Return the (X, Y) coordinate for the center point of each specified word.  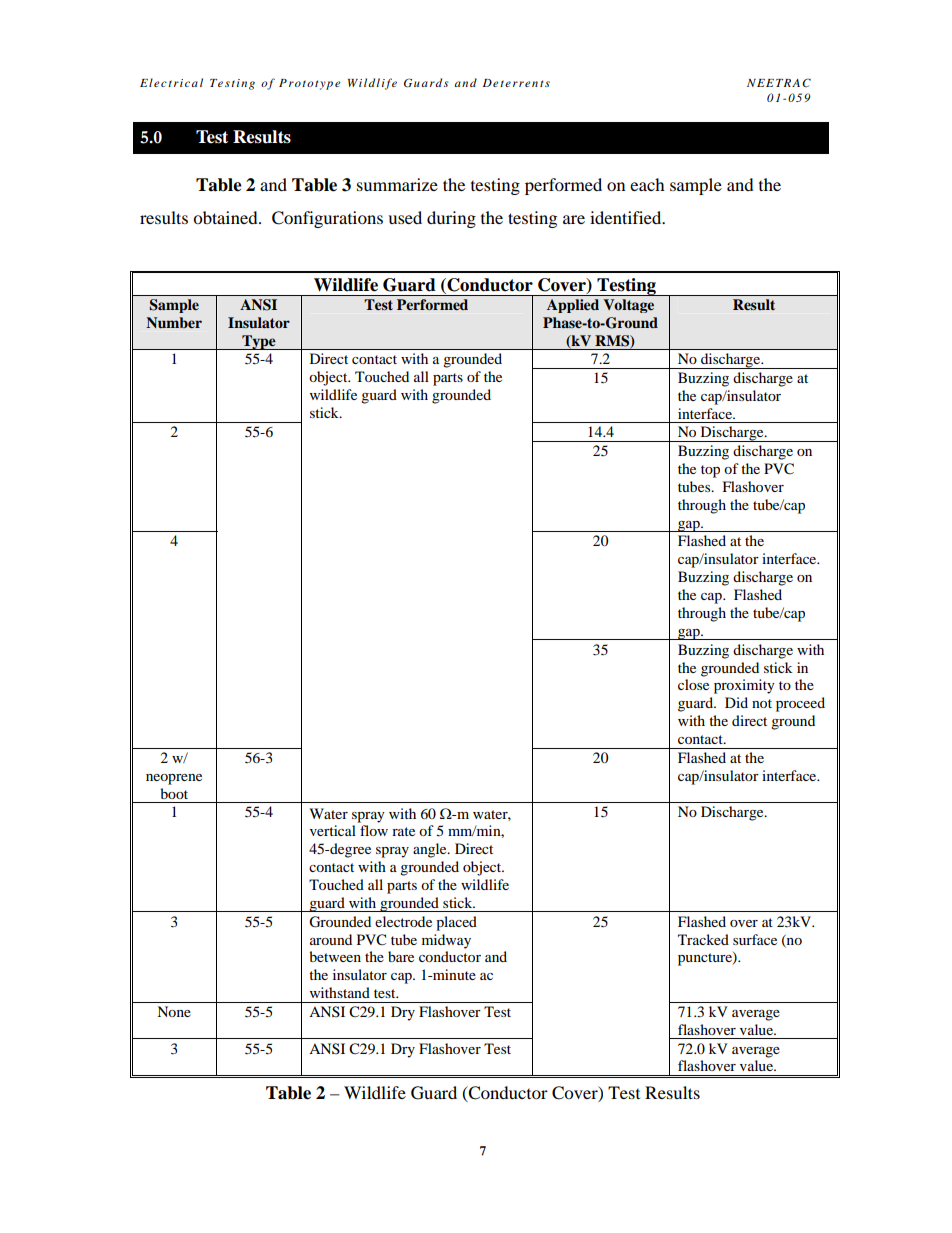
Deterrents (516, 83)
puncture (706, 959)
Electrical (171, 82)
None (174, 1011)
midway (446, 941)
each (647, 184)
